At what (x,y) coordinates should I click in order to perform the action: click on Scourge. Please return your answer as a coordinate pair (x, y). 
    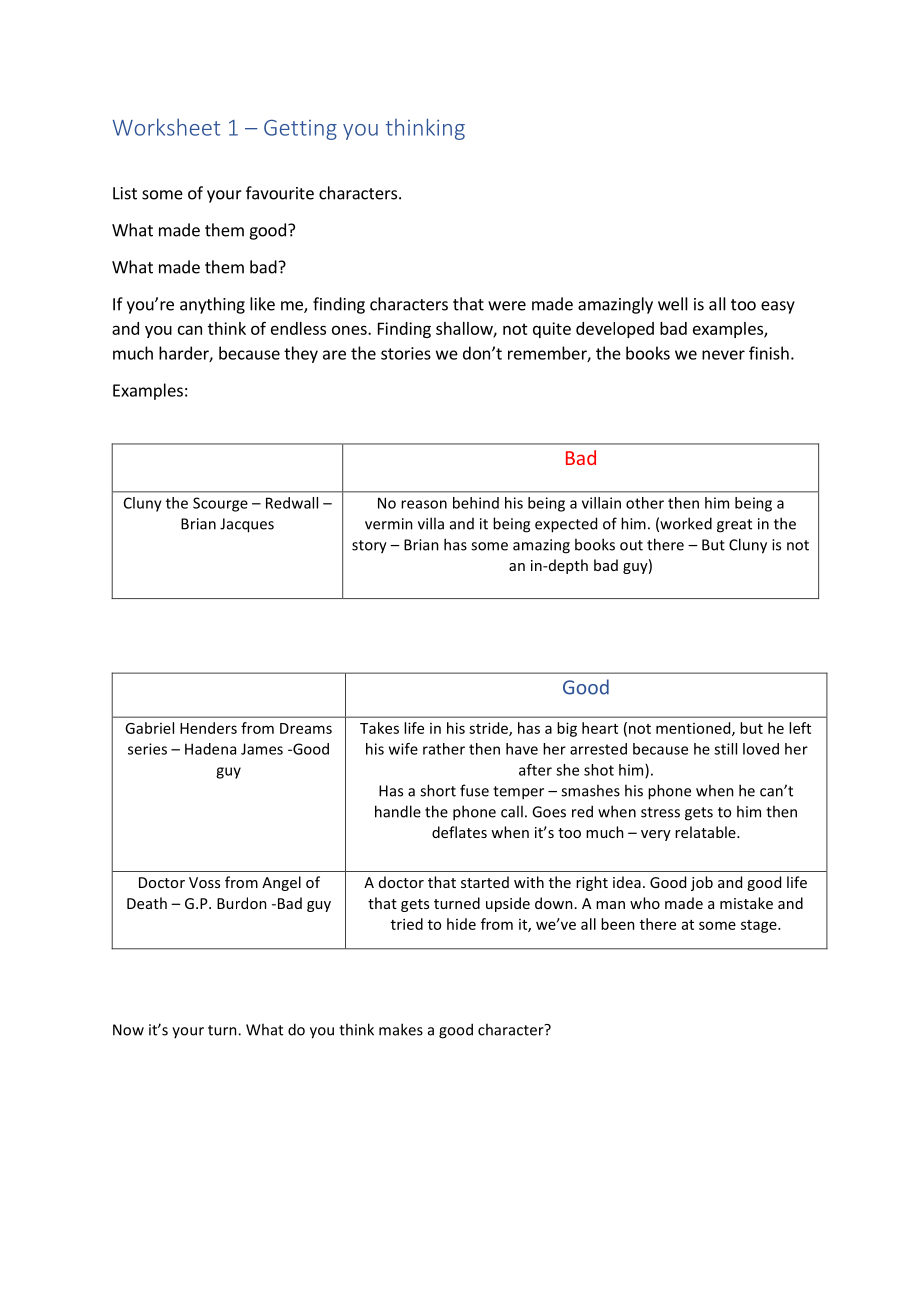
    Looking at the image, I should click on (220, 504).
